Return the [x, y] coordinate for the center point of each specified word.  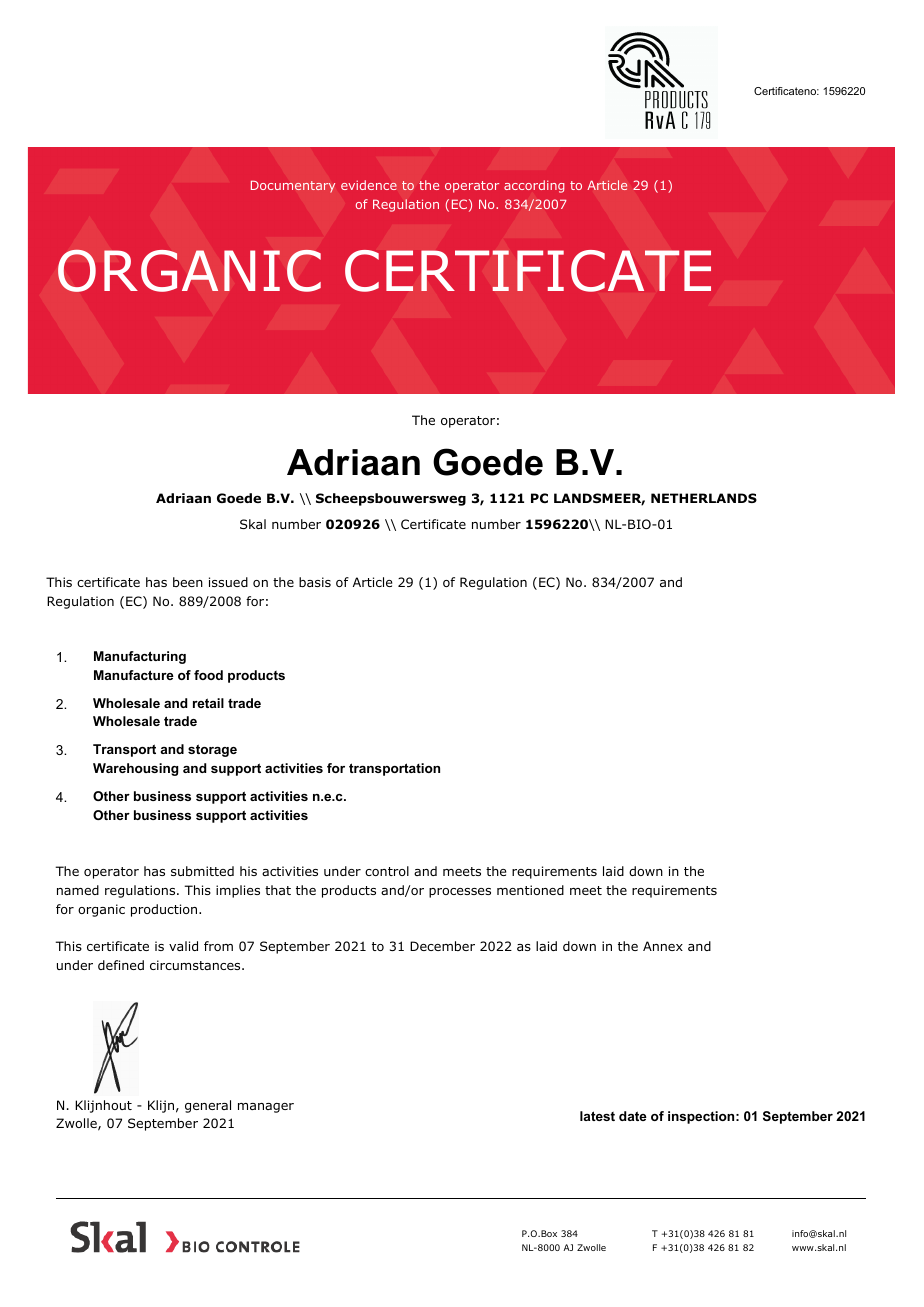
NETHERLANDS [704, 498]
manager [266, 1108]
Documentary [293, 186]
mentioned [530, 890]
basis [315, 582]
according [534, 186]
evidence [369, 185]
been [188, 582]
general [208, 1106]
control [387, 871]
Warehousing [135, 769]
